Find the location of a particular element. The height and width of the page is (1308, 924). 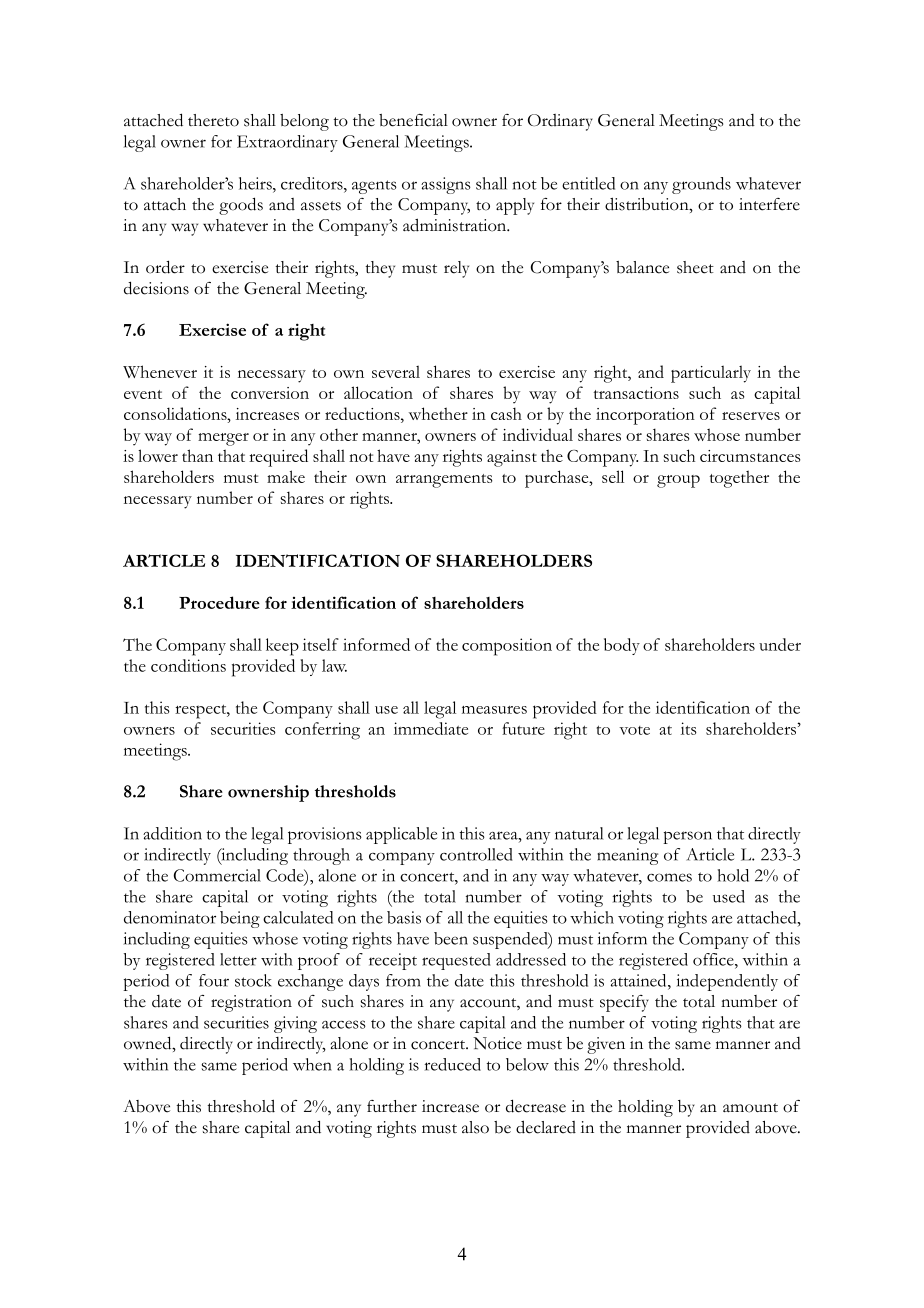

giving is located at coordinates (295, 1024).
